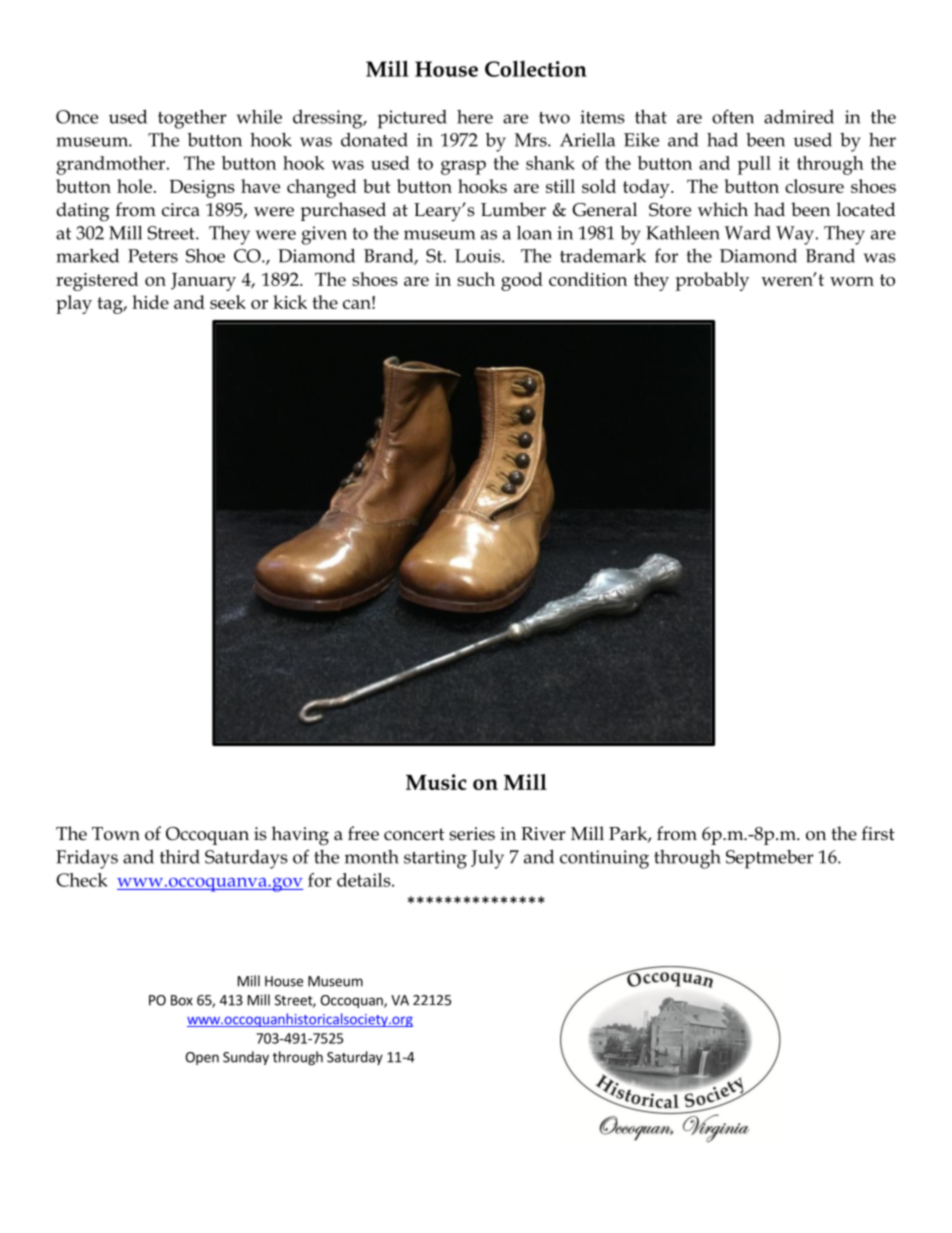 The height and width of the screenshot is (1233, 952). I want to click on admired, so click(799, 116).
